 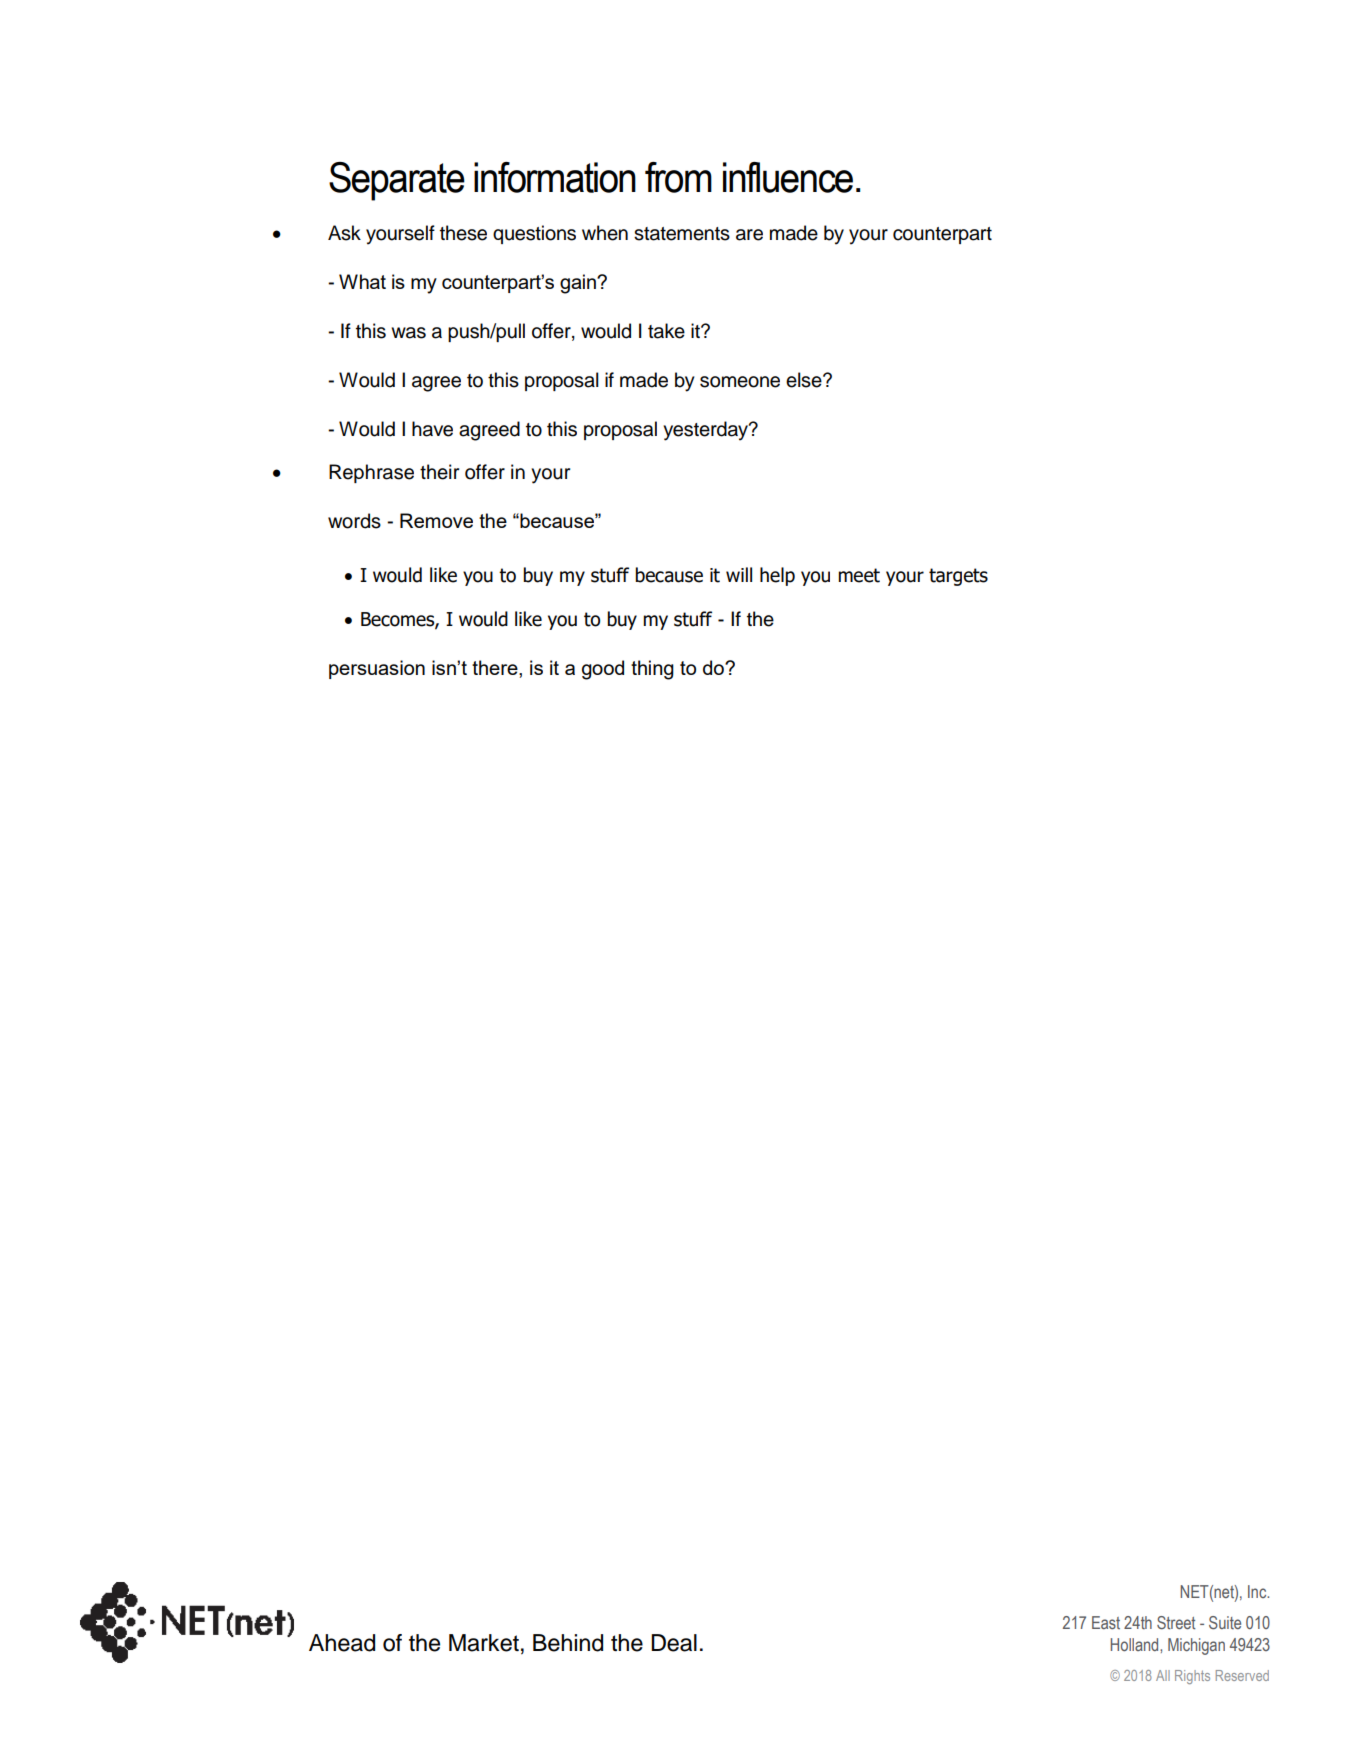 What do you see at coordinates (1258, 1591) in the image?
I see `Inc` at bounding box center [1258, 1591].
